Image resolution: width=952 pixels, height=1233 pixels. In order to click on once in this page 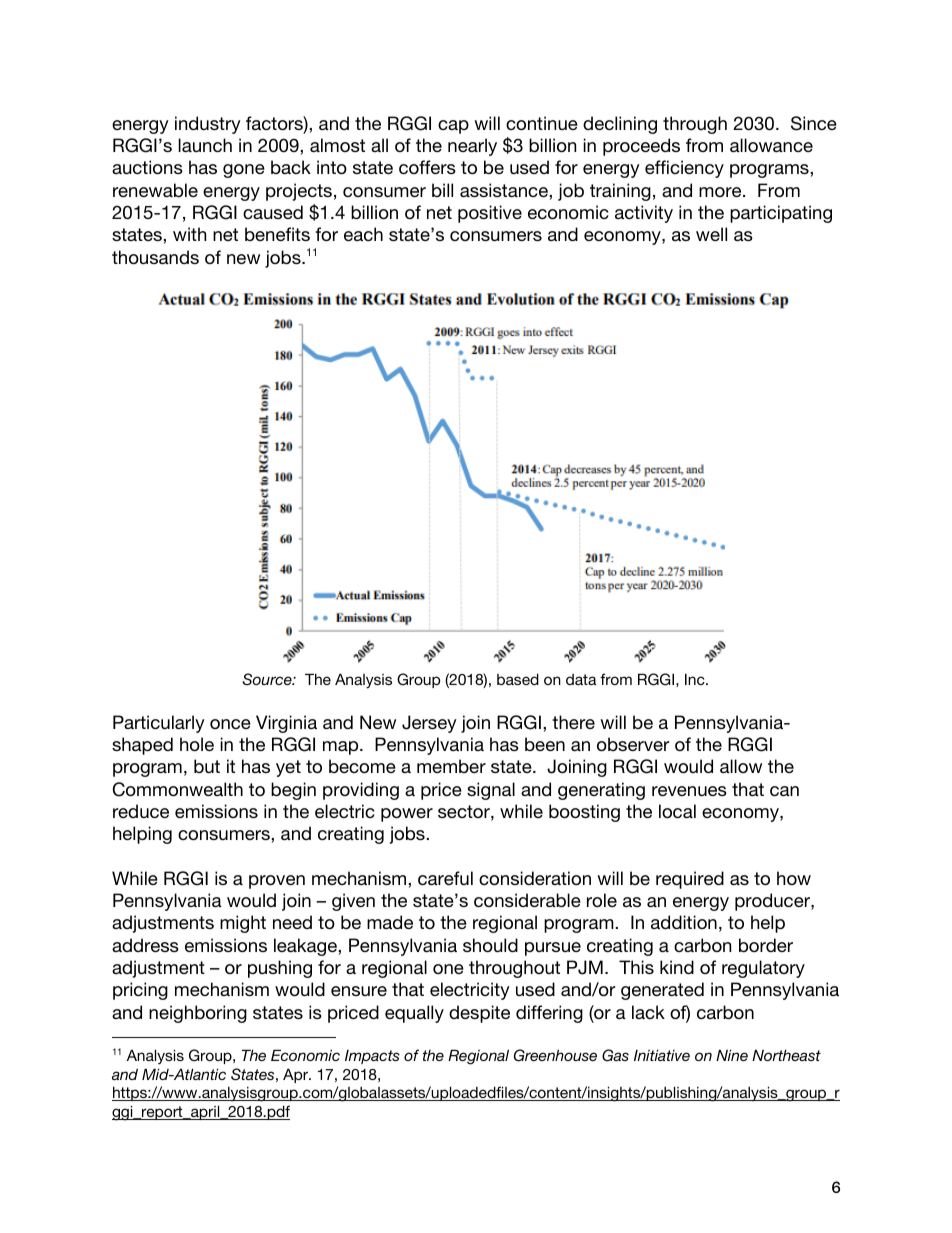, I will do `click(230, 724)`.
